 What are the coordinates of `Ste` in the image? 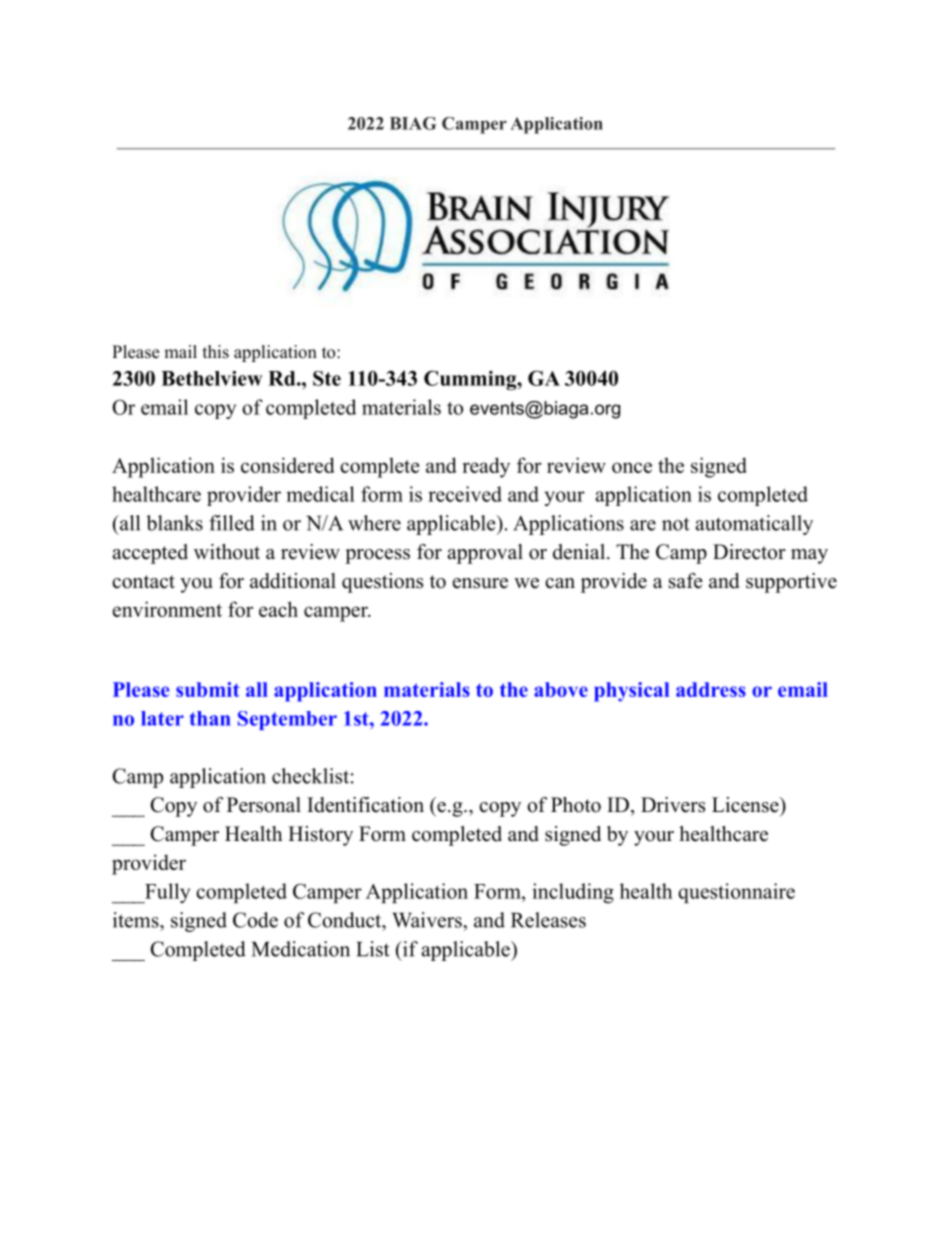 It's located at (327, 378).
